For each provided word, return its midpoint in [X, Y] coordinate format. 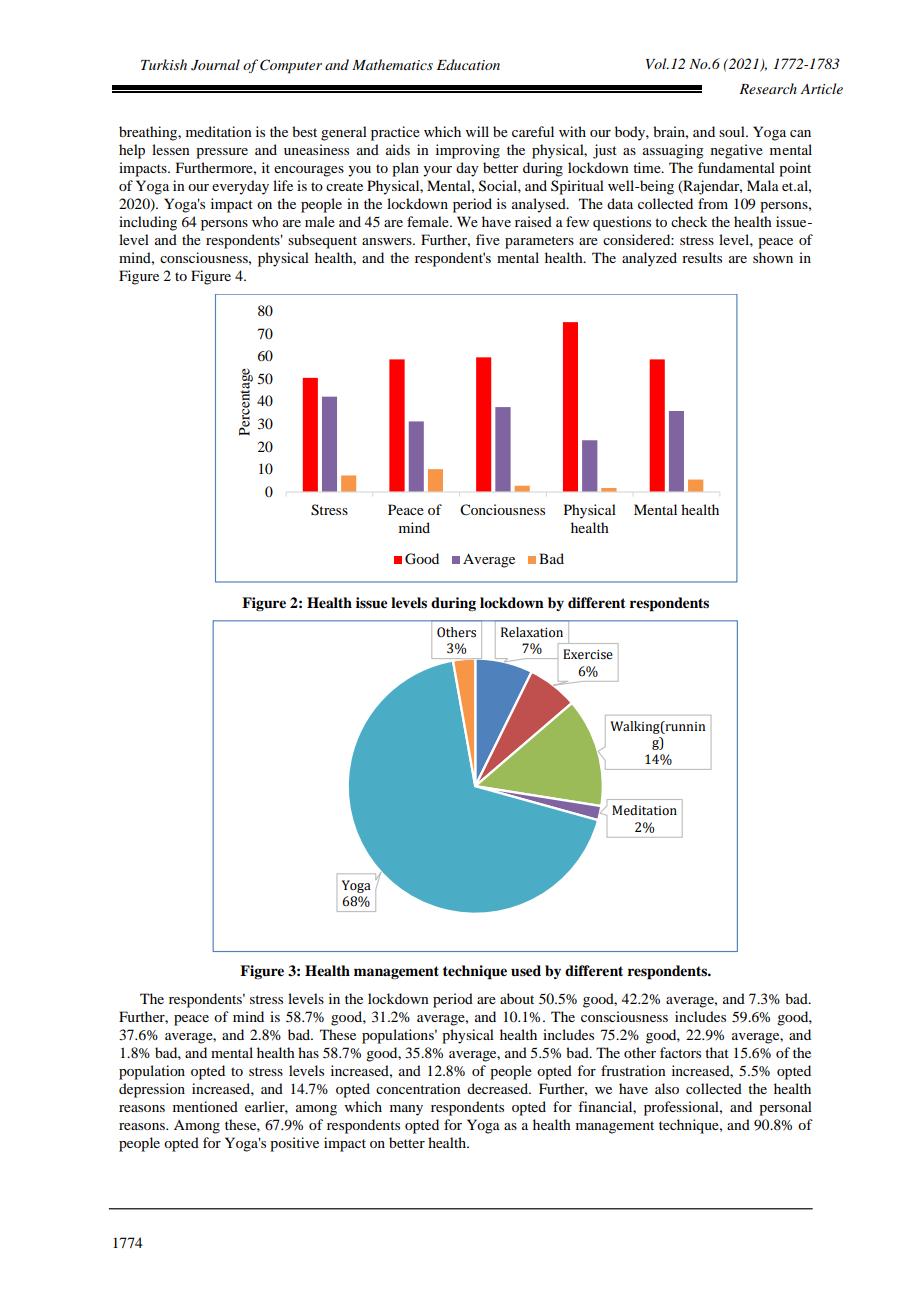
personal [785, 1108]
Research [768, 88]
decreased [499, 1088]
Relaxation [532, 632]
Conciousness [502, 510]
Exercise [588, 654]
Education [468, 64]
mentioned [205, 1106]
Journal [215, 65]
